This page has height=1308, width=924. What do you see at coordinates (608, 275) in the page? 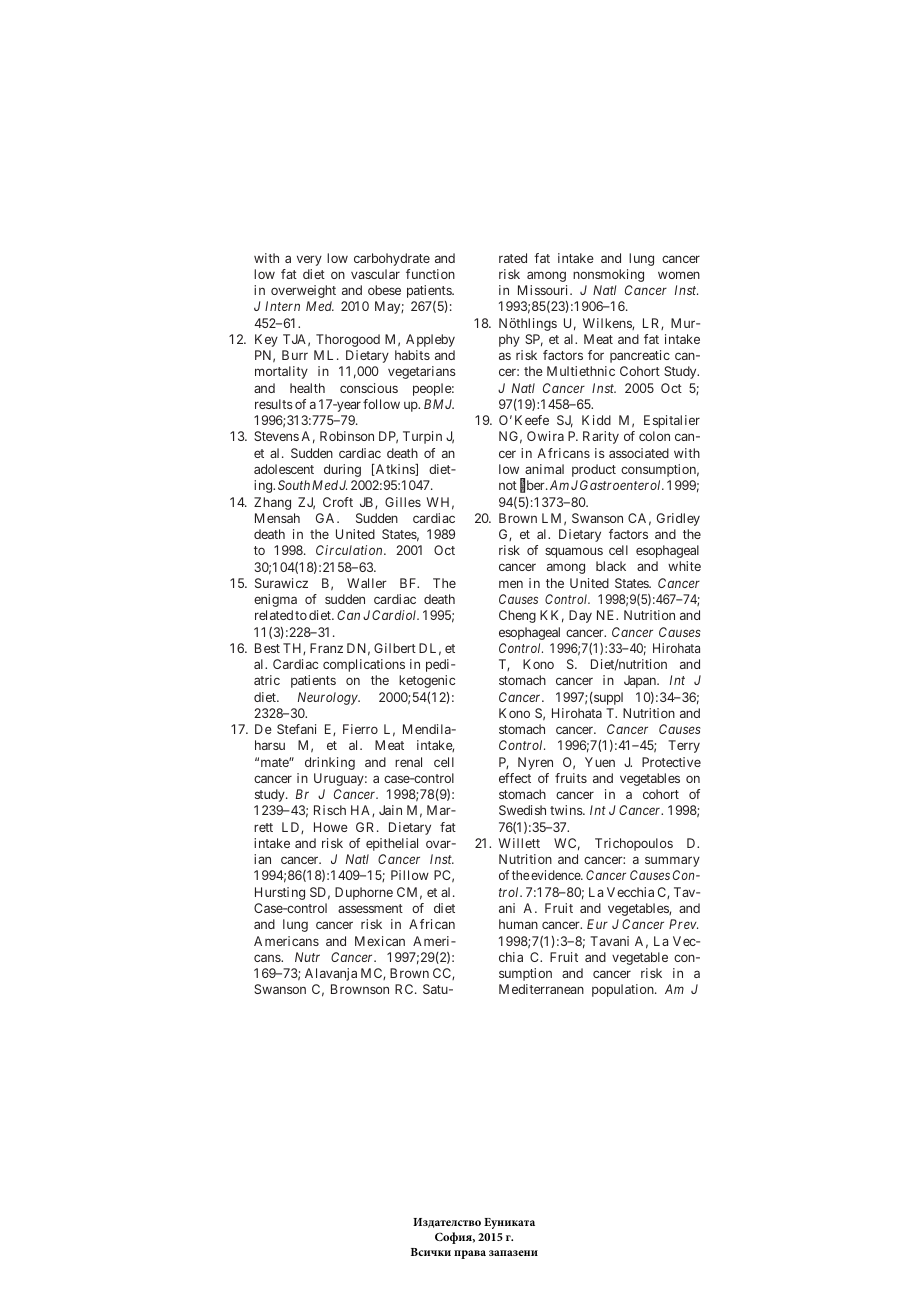
I see `nonsmoking` at bounding box center [608, 275].
